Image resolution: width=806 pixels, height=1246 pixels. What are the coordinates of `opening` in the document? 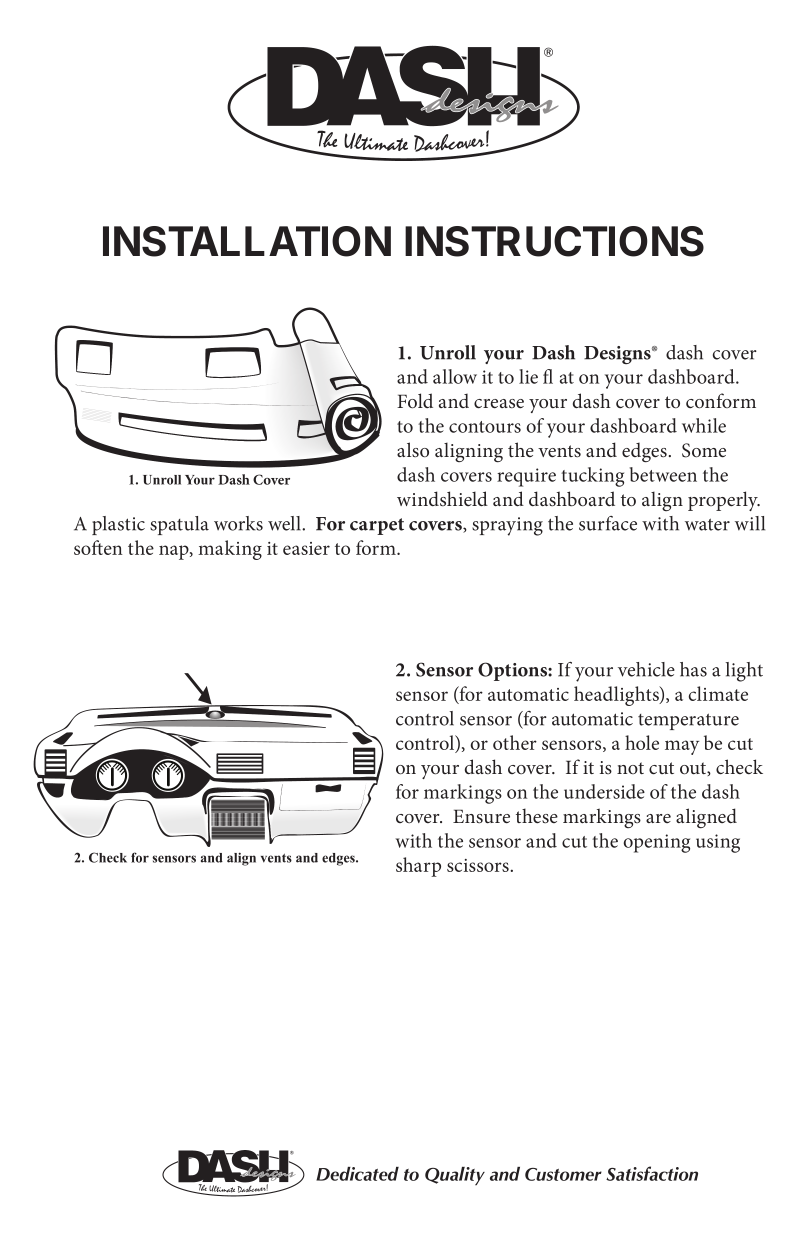 It's located at (656, 843).
